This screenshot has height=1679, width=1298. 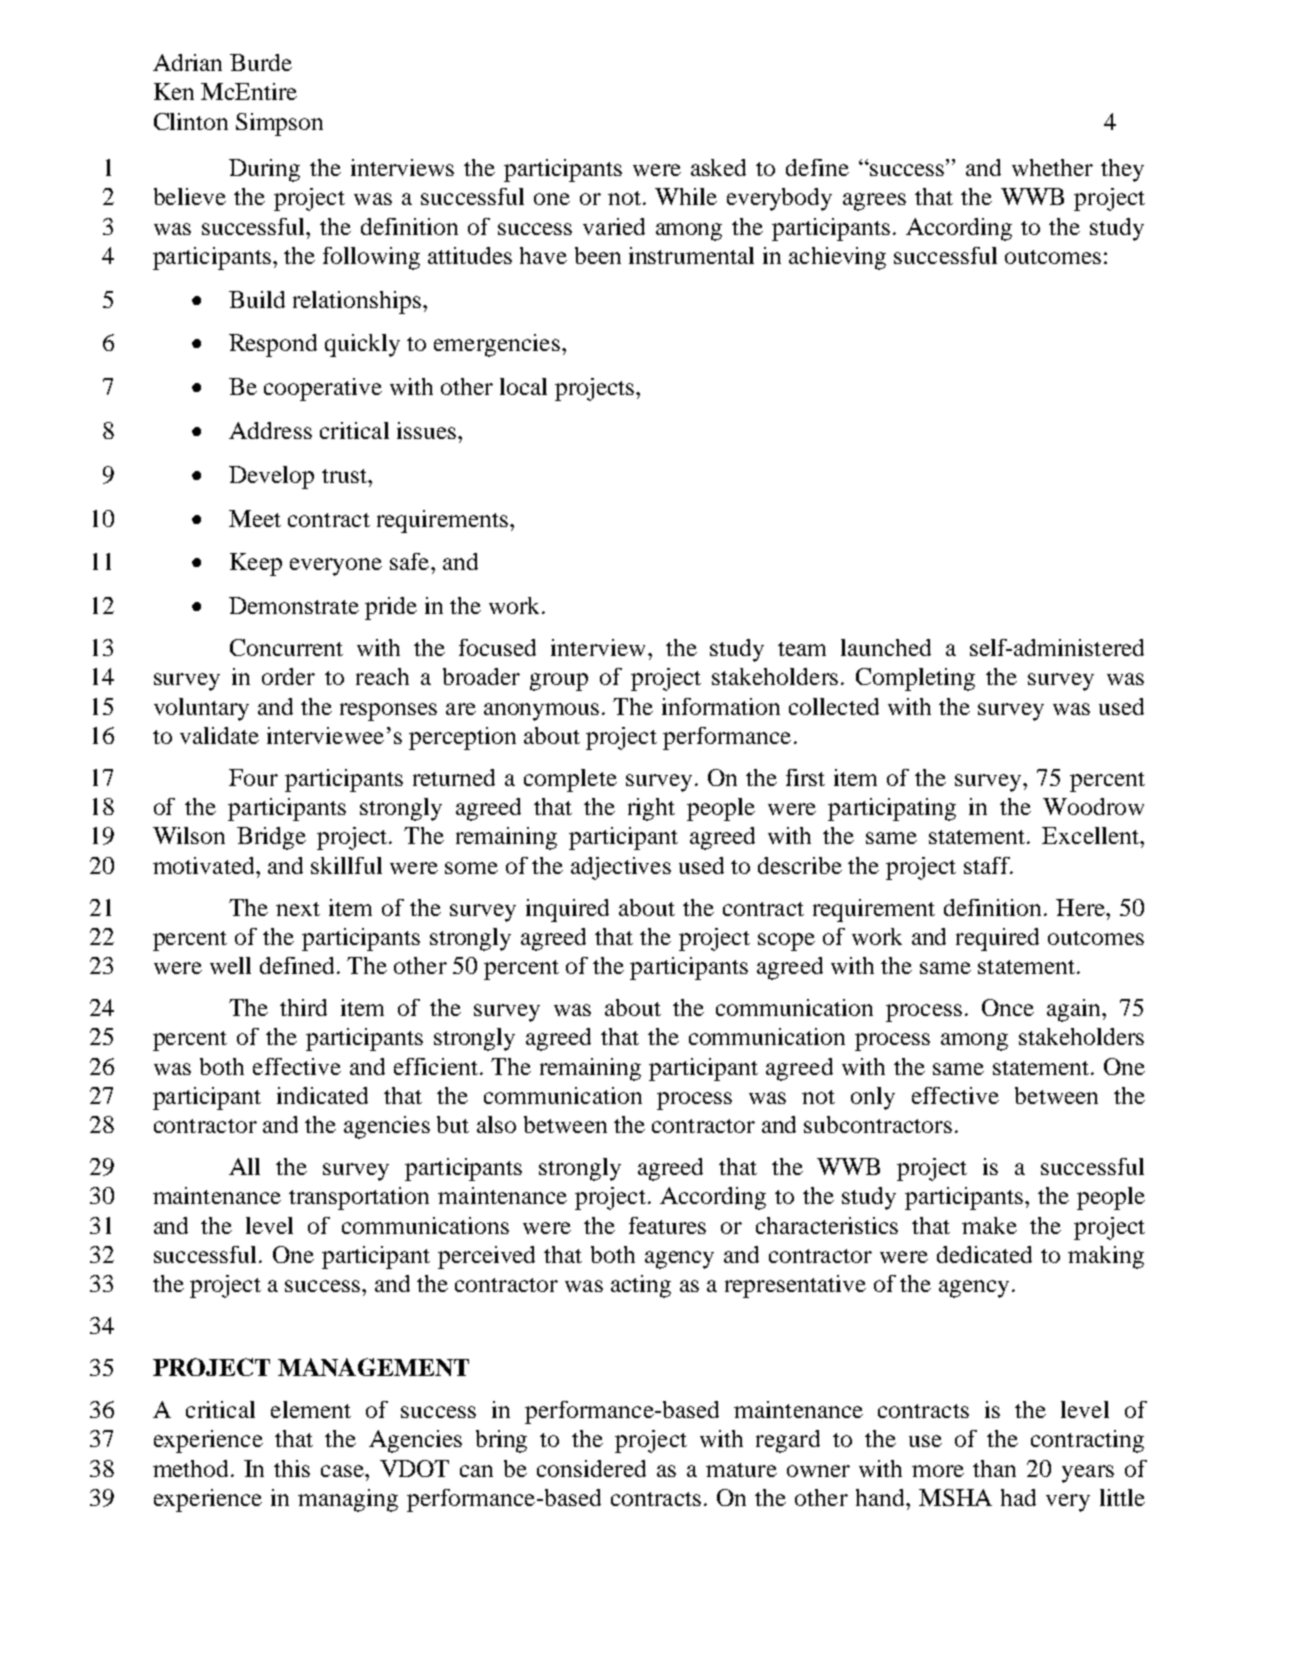 What do you see at coordinates (322, 1095) in the screenshot?
I see `indicated` at bounding box center [322, 1095].
